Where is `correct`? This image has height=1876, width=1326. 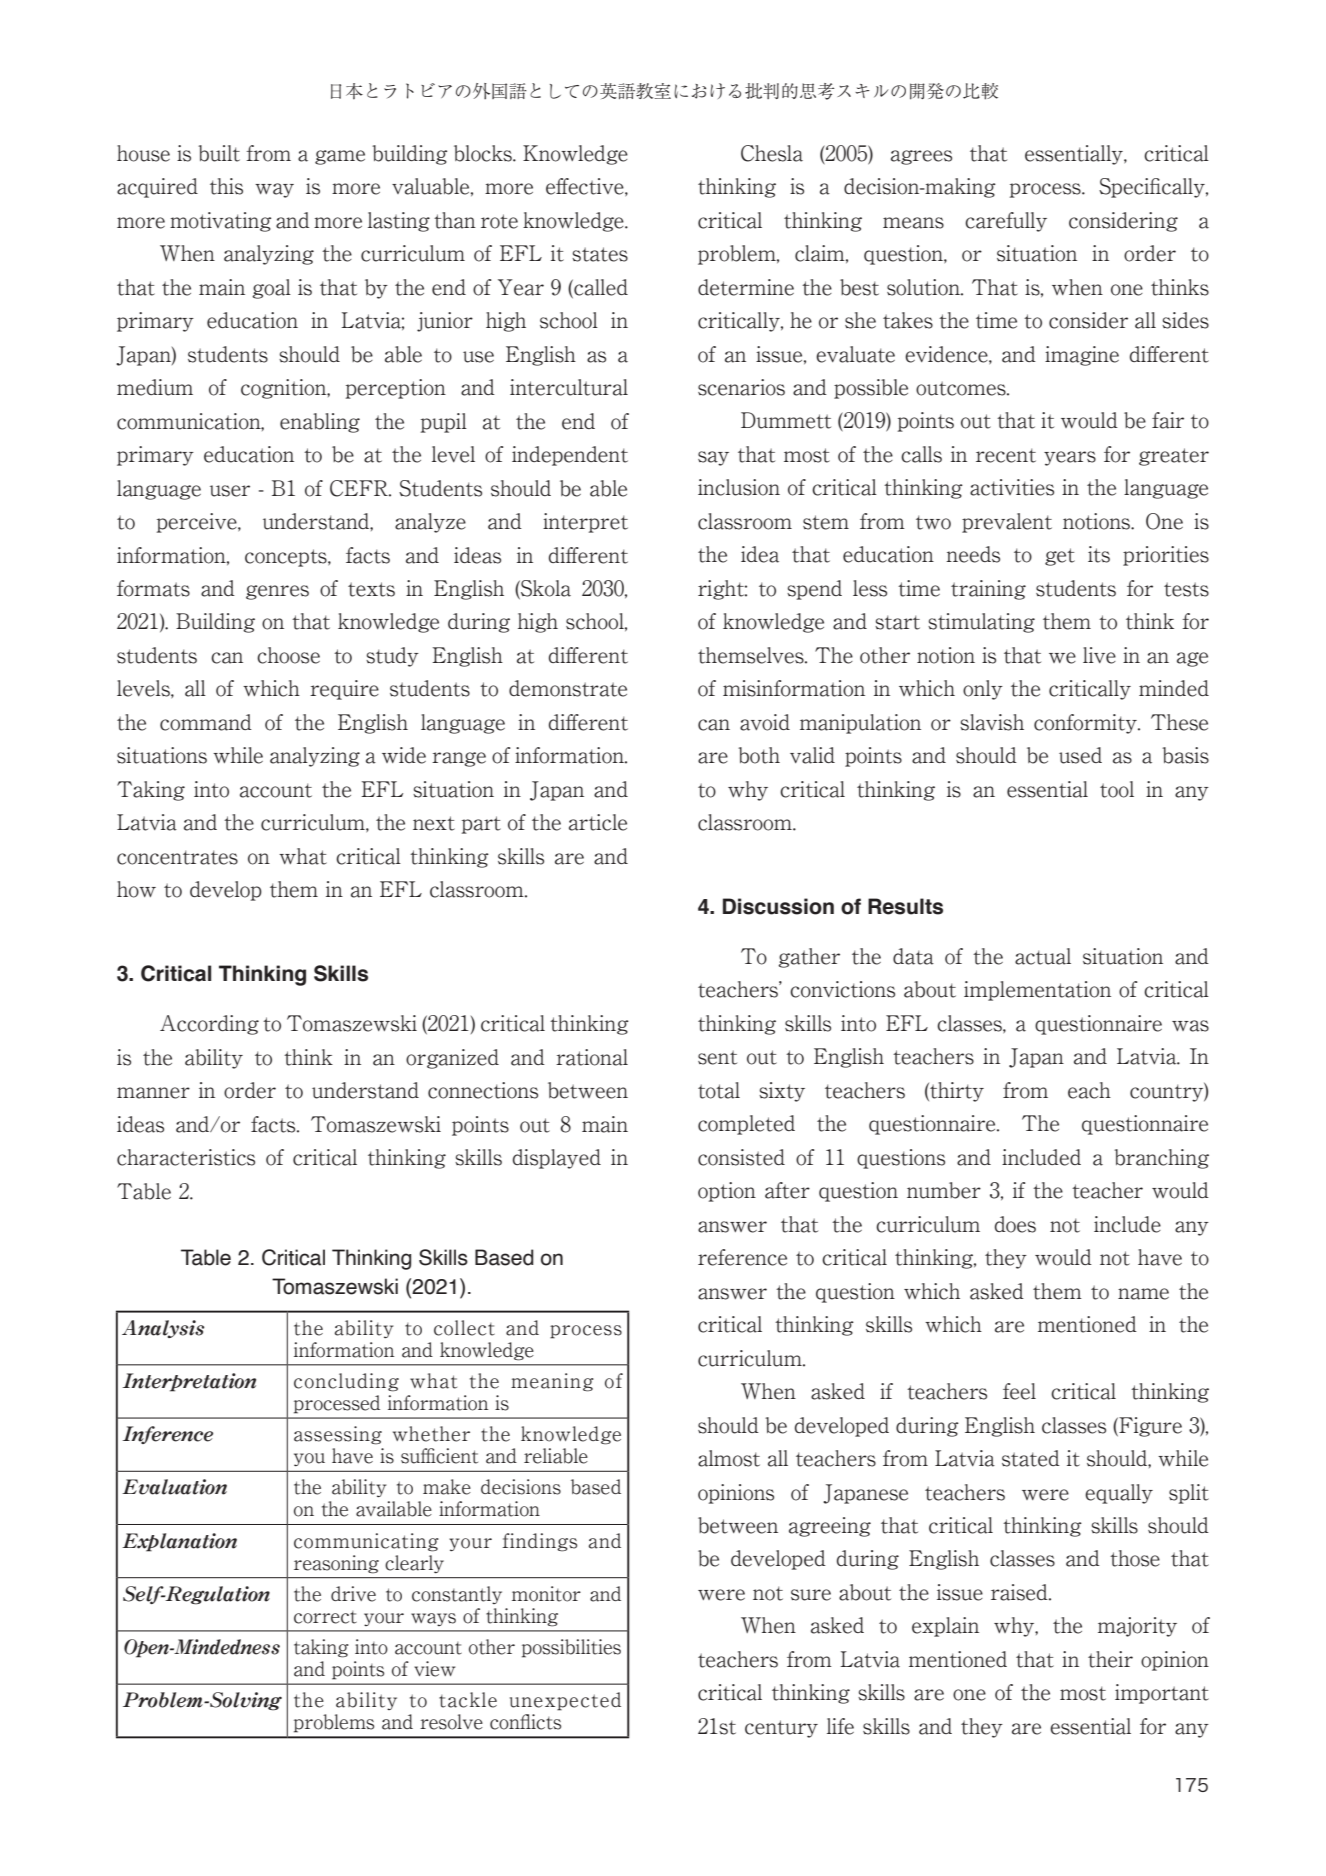 correct is located at coordinates (325, 1617).
